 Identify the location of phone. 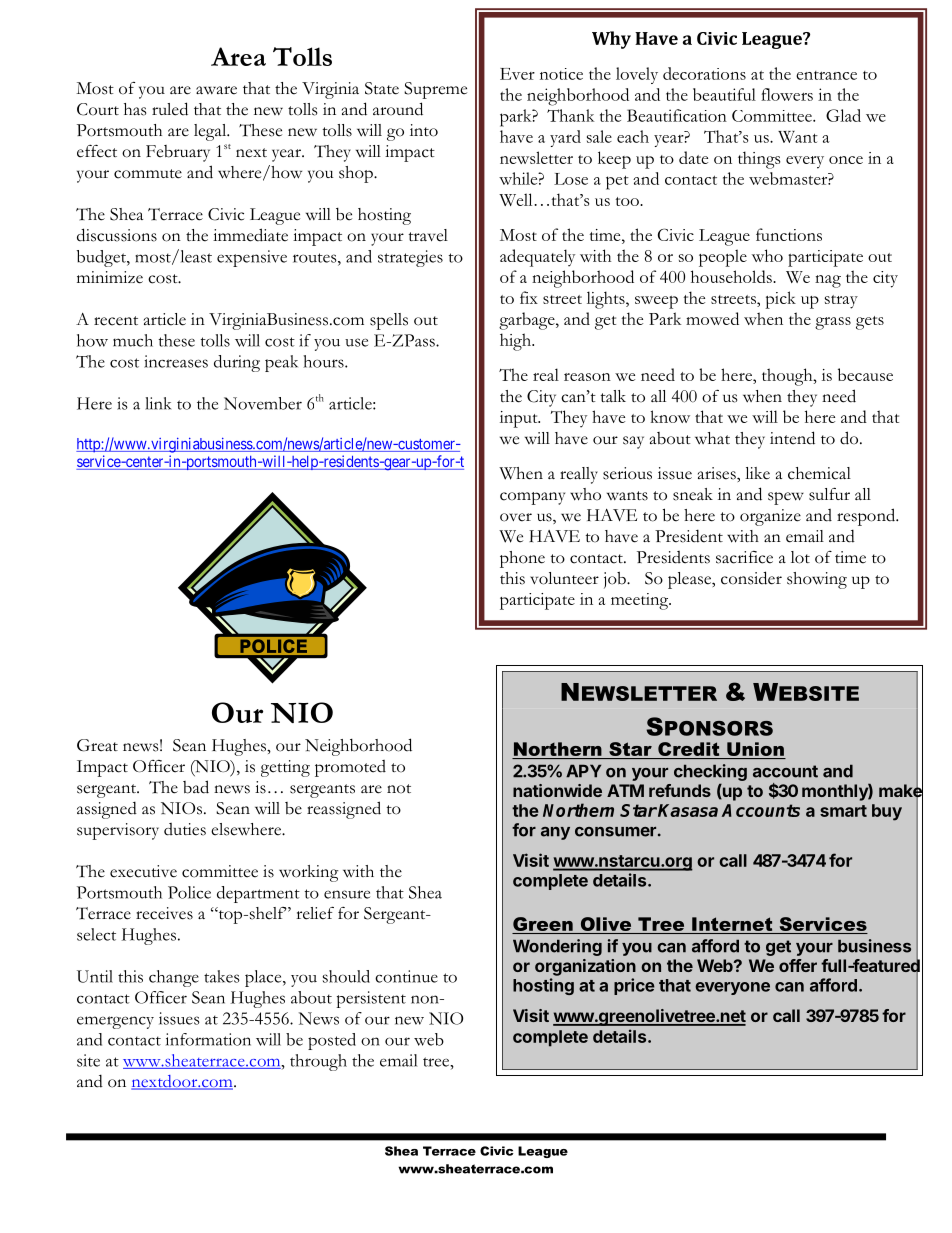
(522, 559).
